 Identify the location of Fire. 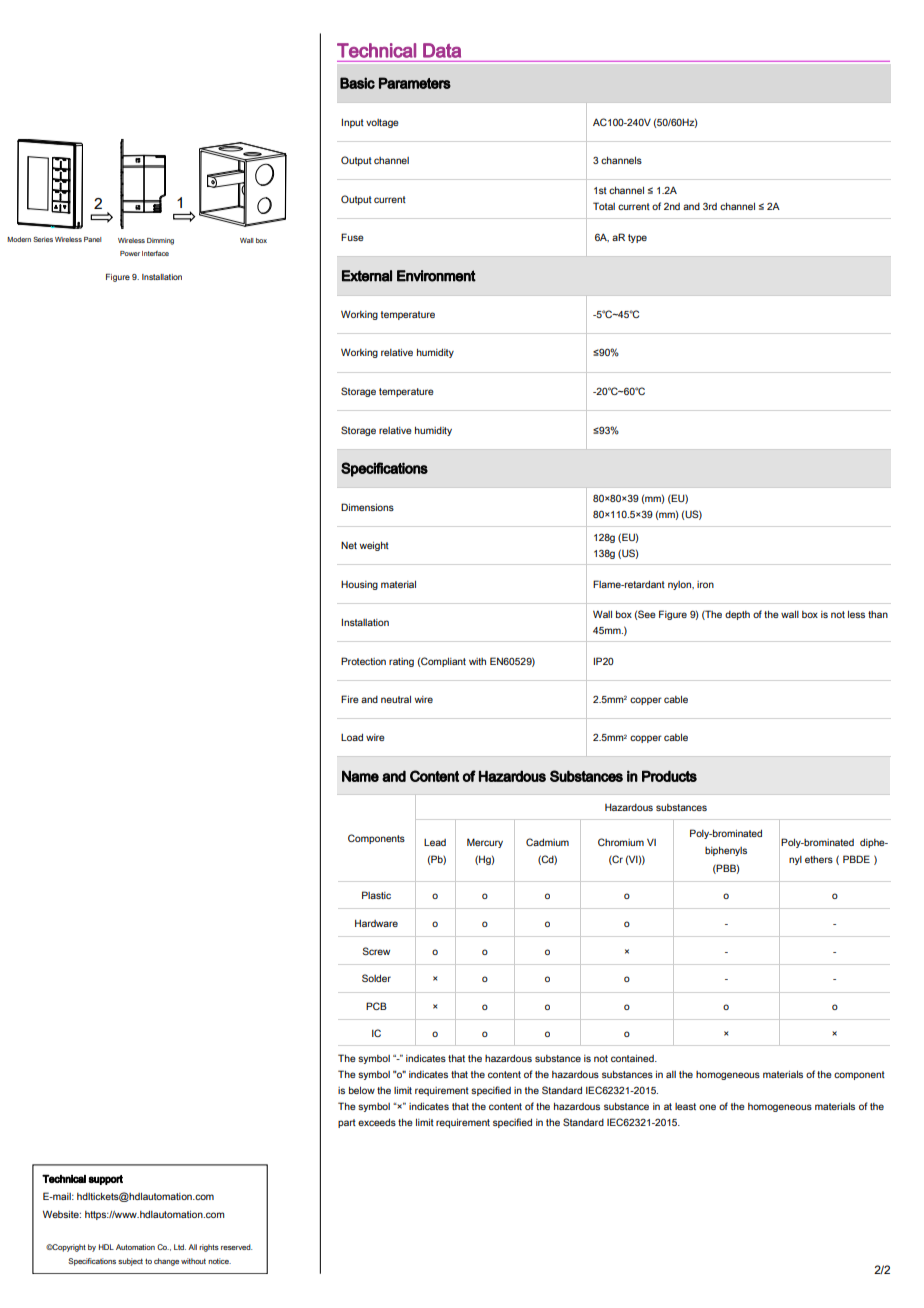
(350, 699).
